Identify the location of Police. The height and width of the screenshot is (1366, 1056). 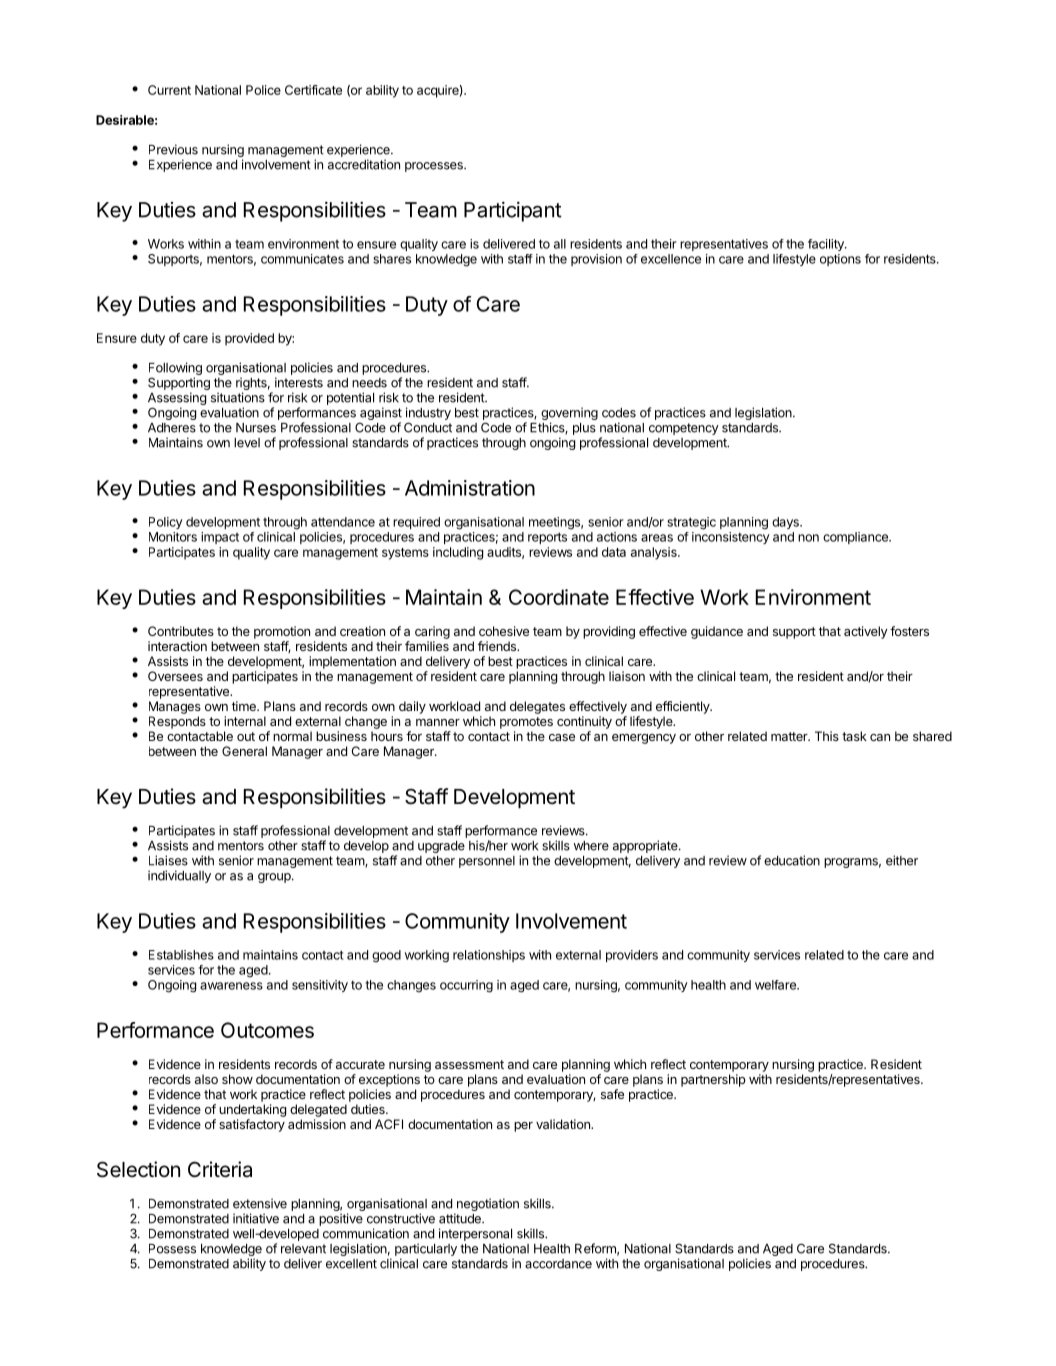
(263, 90).
